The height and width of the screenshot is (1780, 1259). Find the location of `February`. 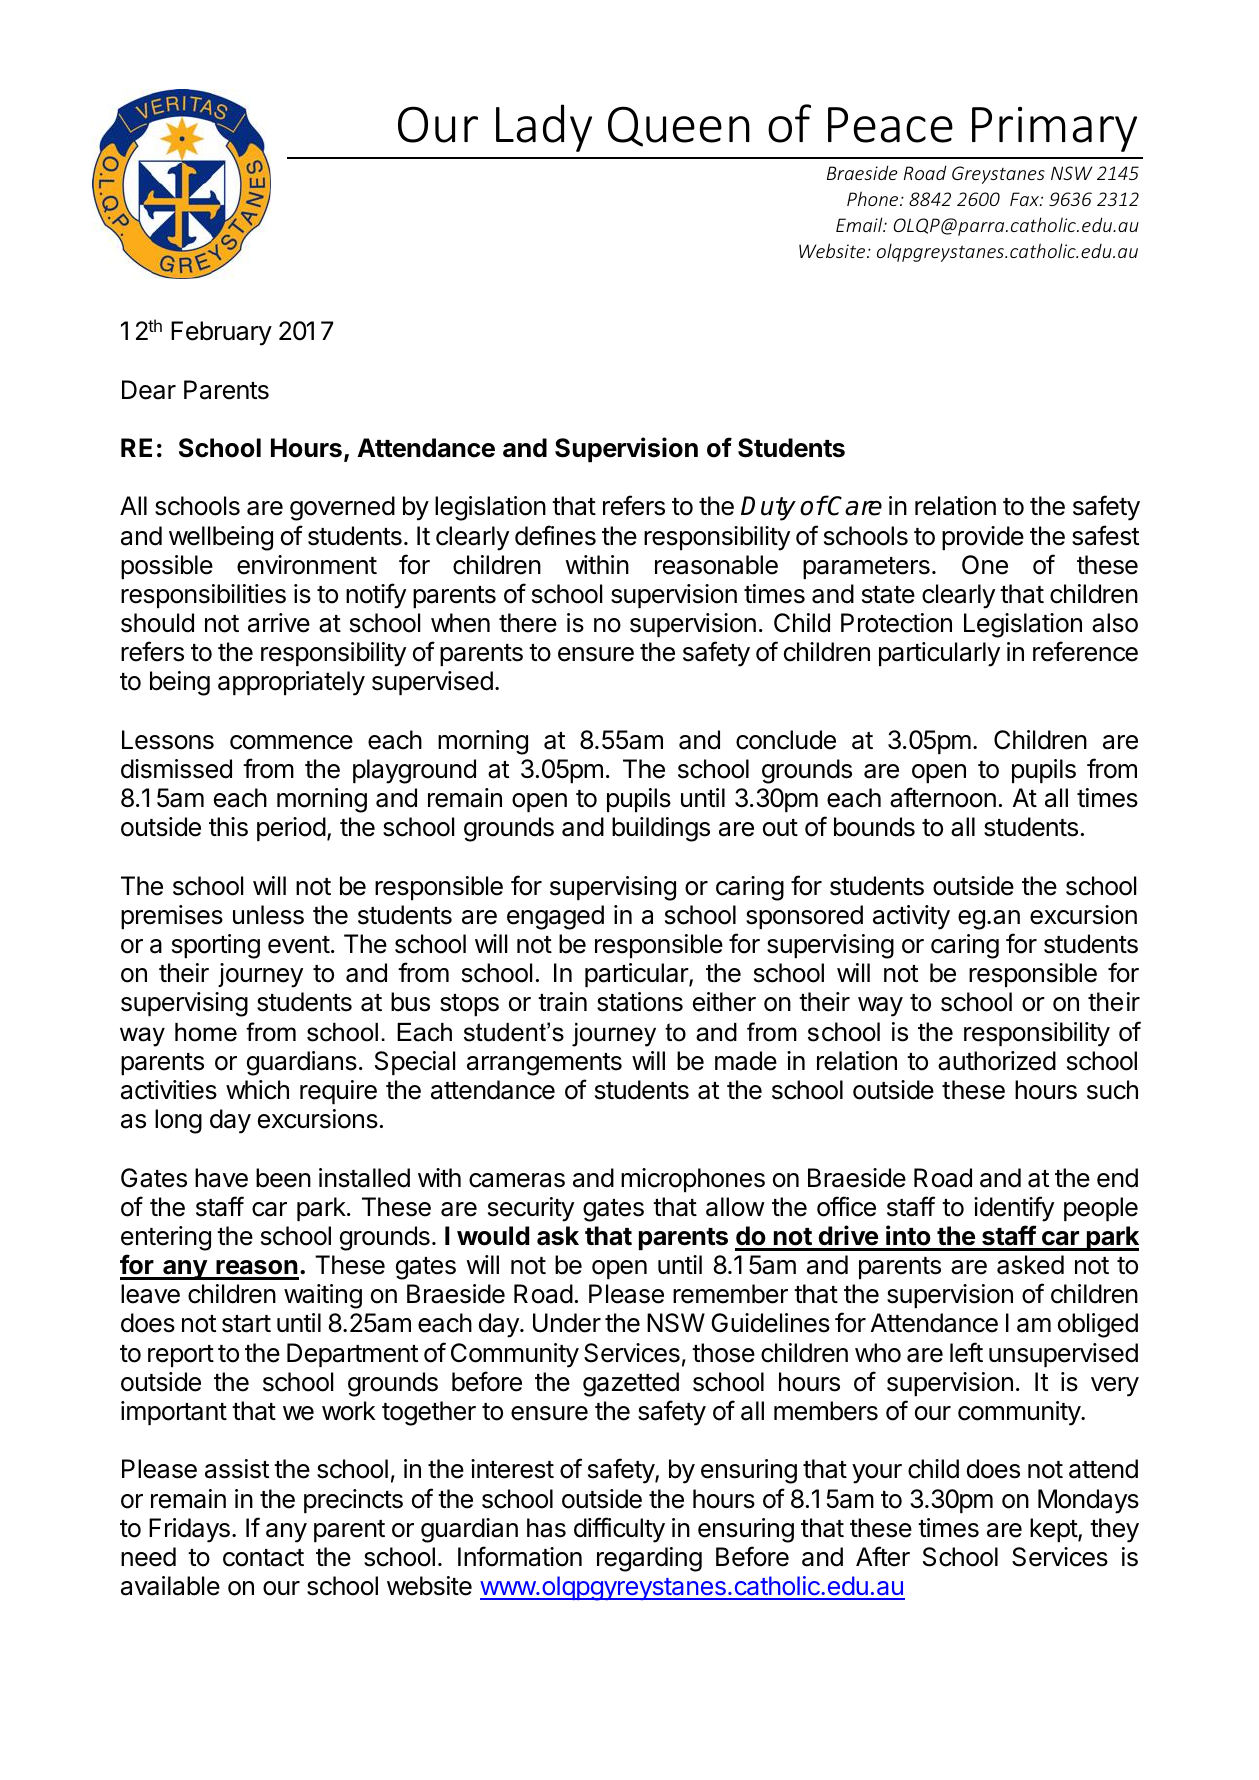

February is located at coordinates (221, 333).
